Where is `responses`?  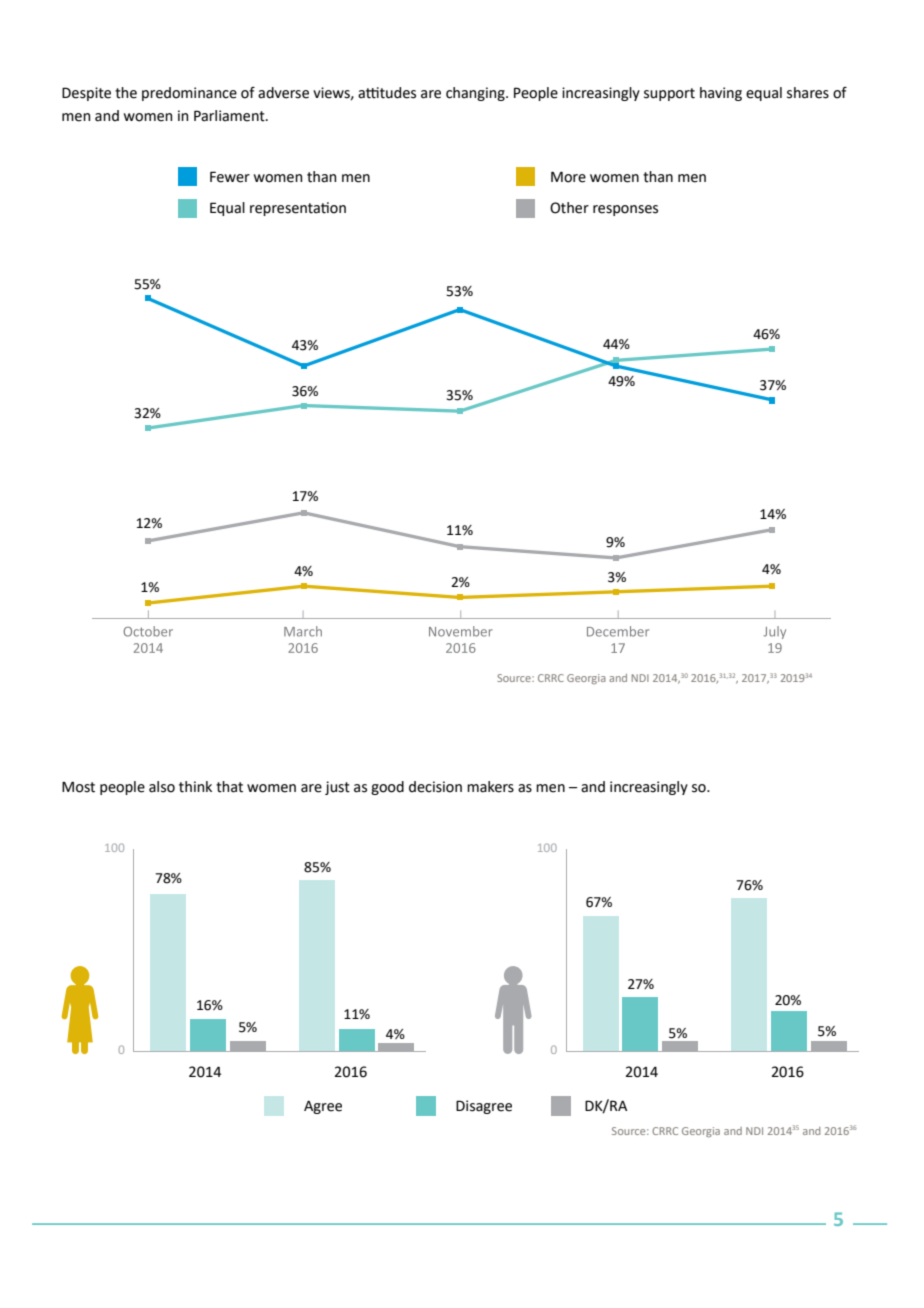 responses is located at coordinates (625, 210).
